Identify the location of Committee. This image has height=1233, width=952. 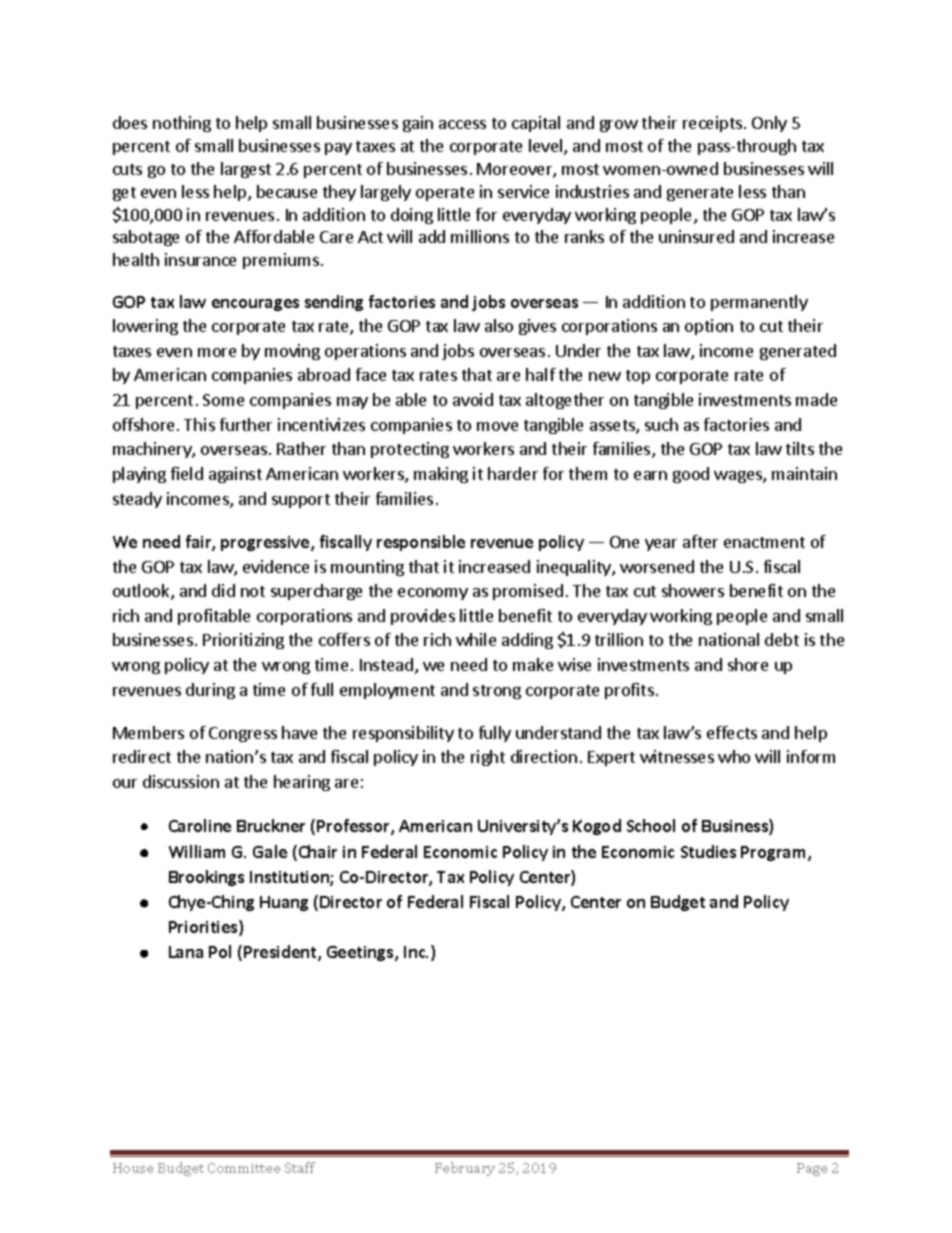
(244, 1168).
